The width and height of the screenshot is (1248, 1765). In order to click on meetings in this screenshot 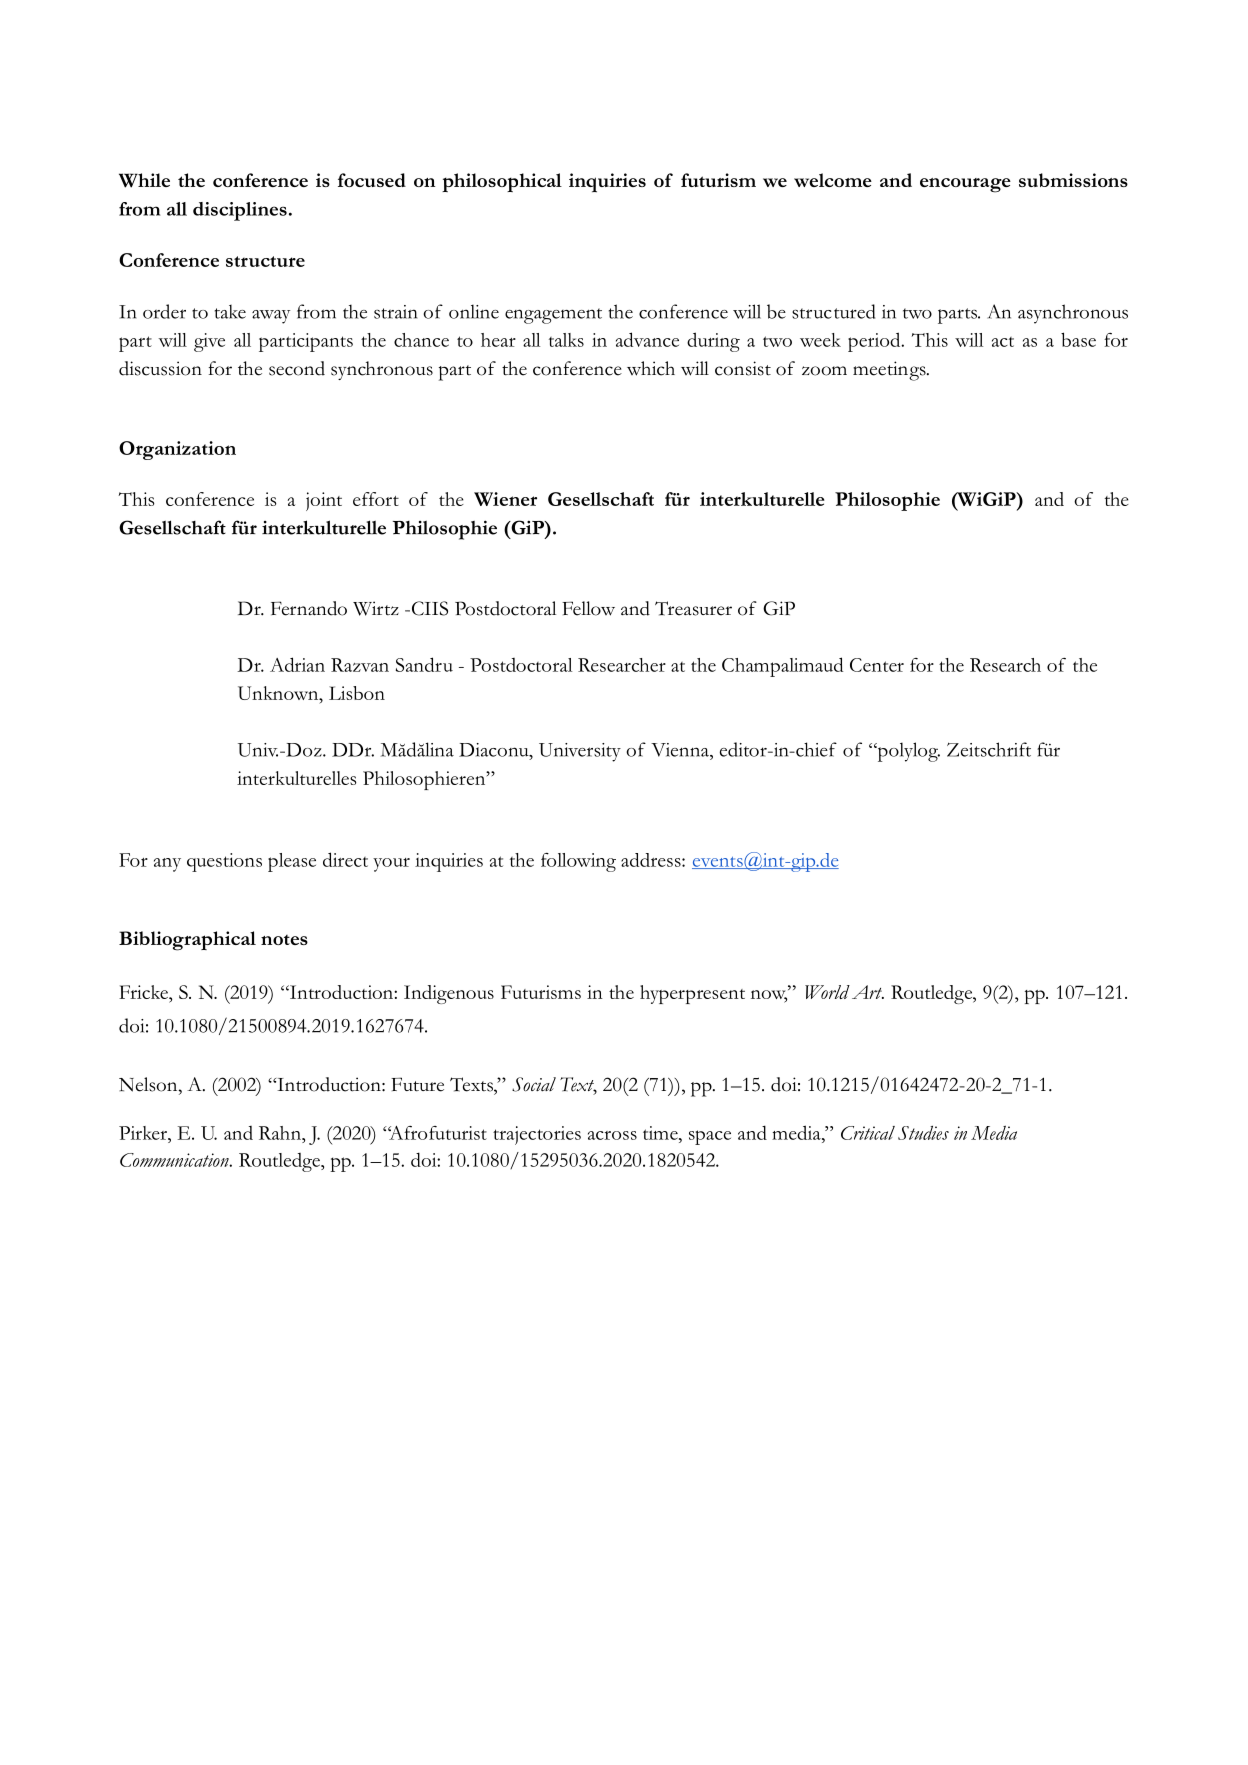, I will do `click(890, 371)`.
